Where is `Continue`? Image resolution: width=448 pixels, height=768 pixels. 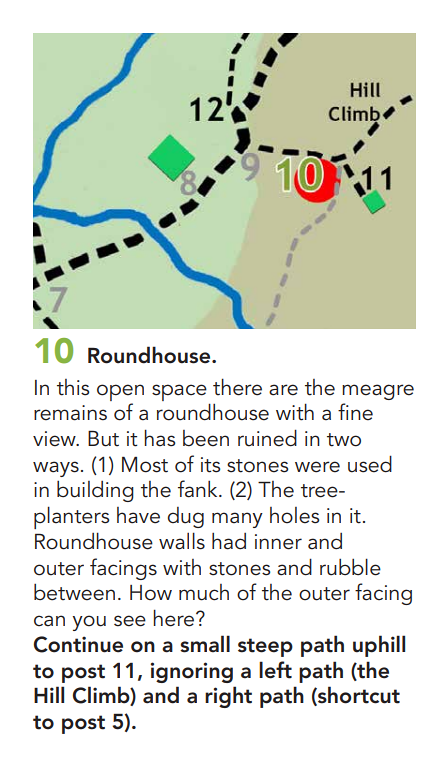 Continue is located at coordinates (78, 644).
